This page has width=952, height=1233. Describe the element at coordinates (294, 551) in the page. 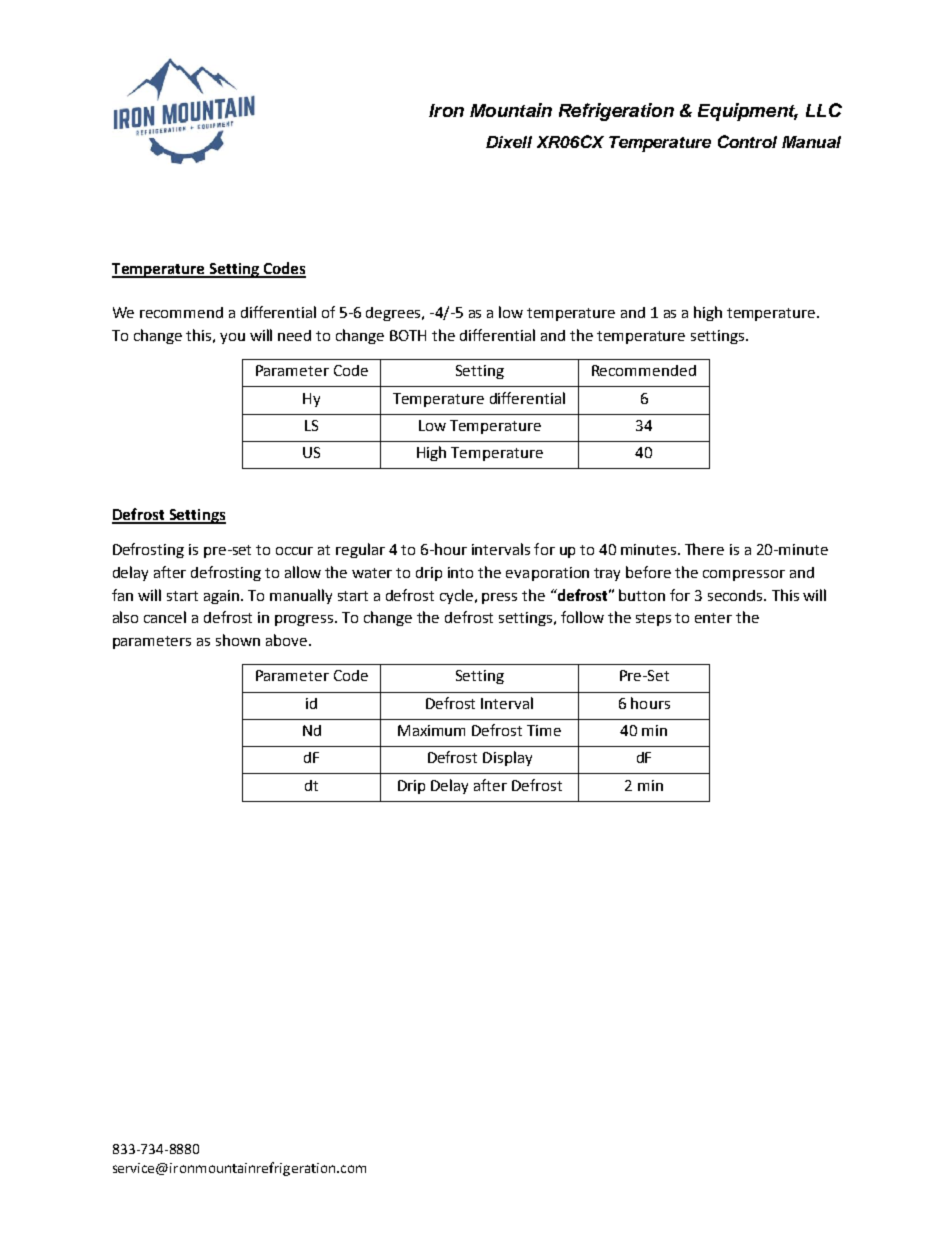

I see `occur` at that location.
